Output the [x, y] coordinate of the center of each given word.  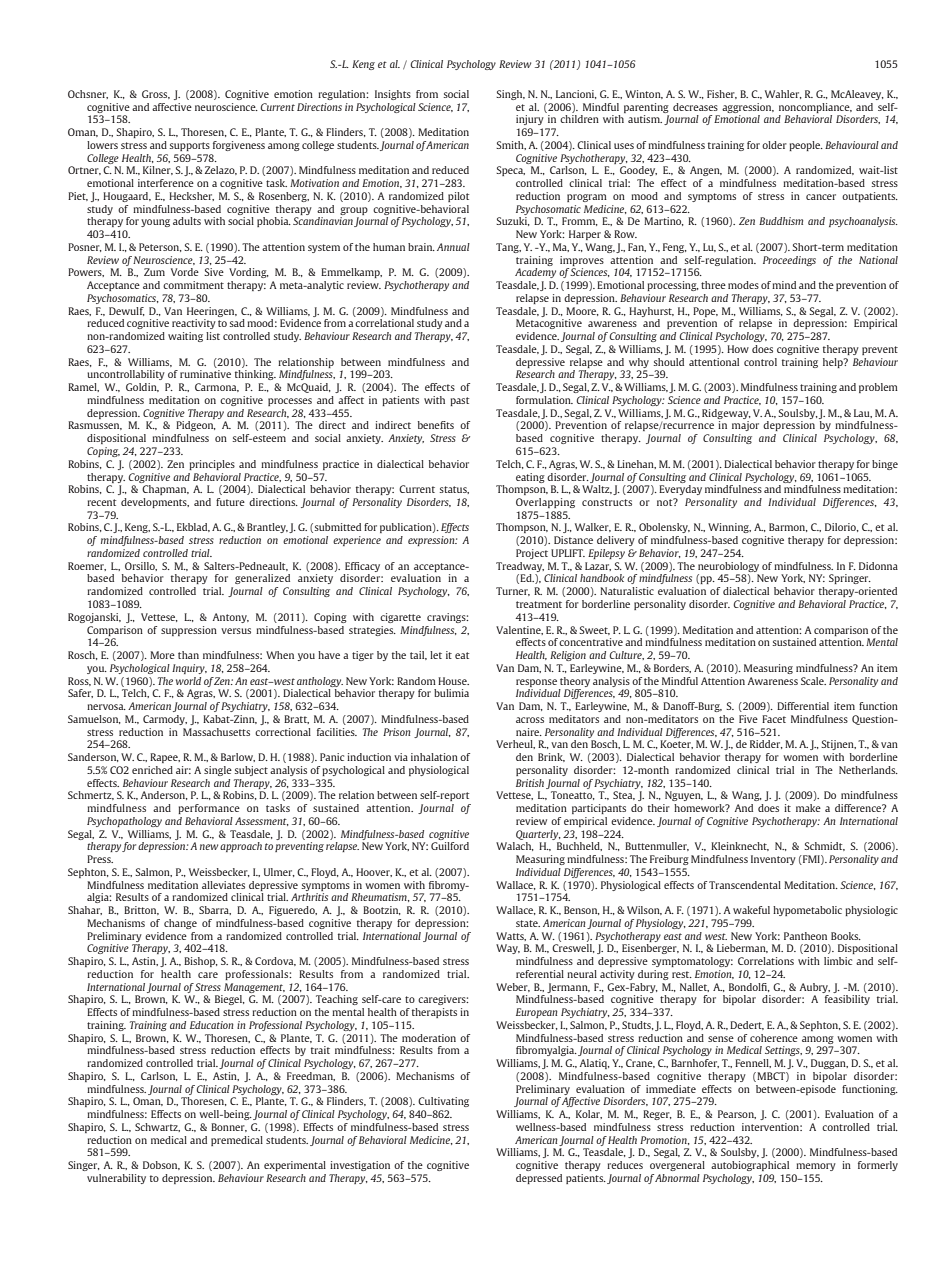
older [774, 145]
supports [190, 146]
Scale [813, 681]
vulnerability [116, 1179]
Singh [510, 95]
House [453, 681]
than [188, 655]
